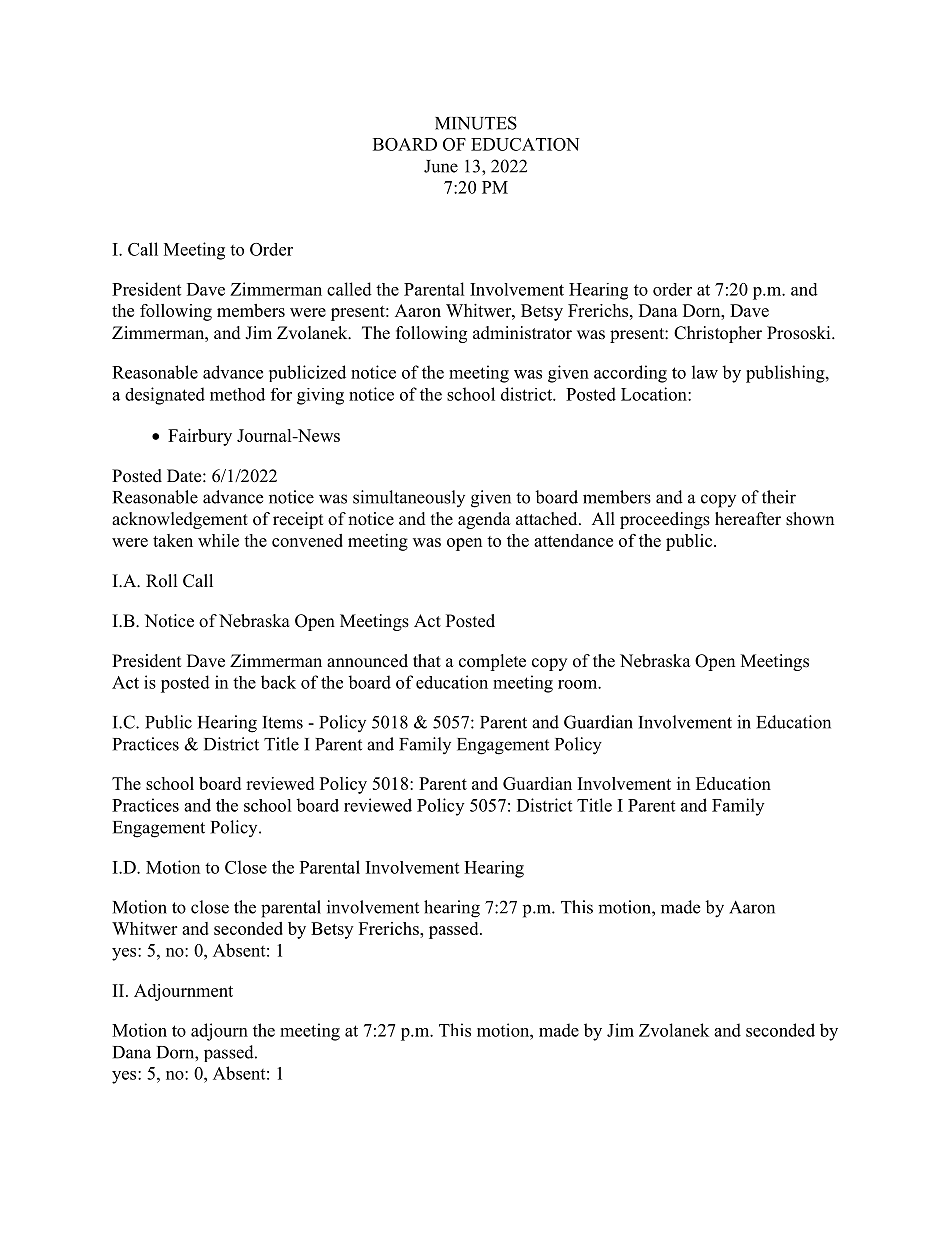  Describe the element at coordinates (748, 519) in the screenshot. I see `hereafter` at that location.
